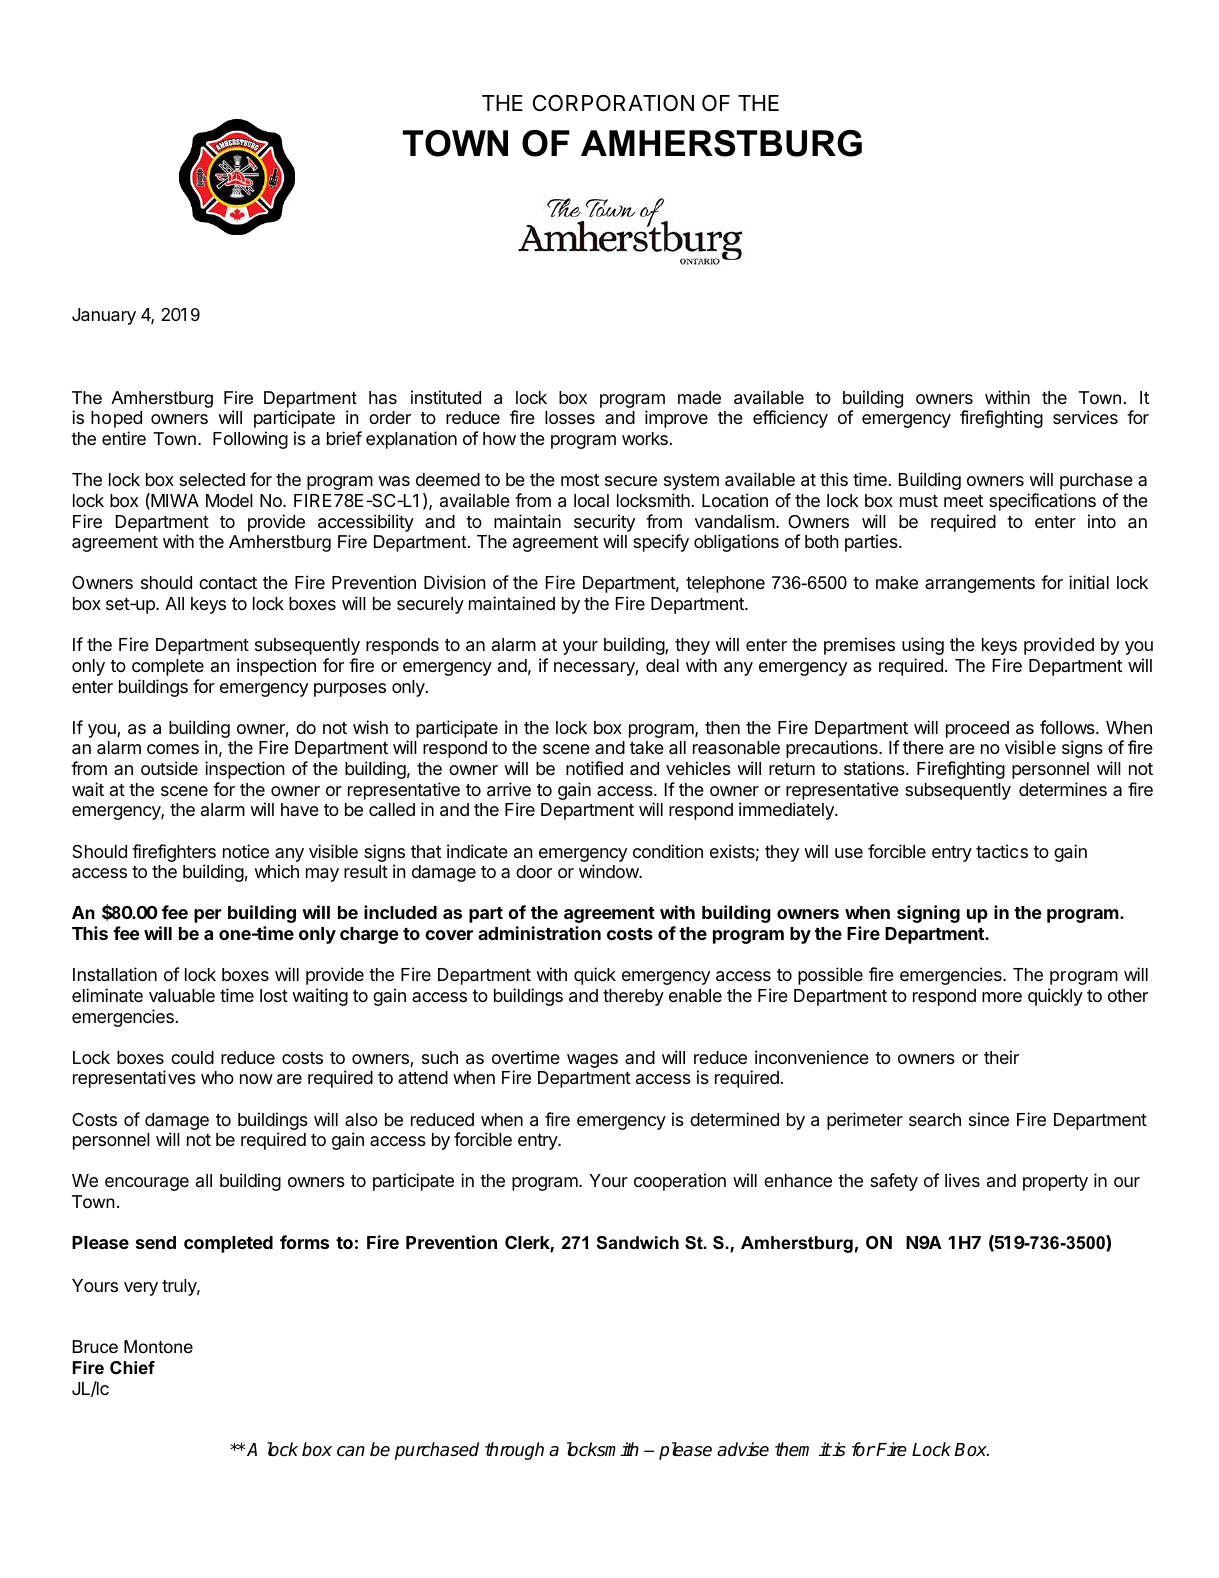 The image size is (1219, 1578). What do you see at coordinates (250, 440) in the image?
I see `Following` at bounding box center [250, 440].
